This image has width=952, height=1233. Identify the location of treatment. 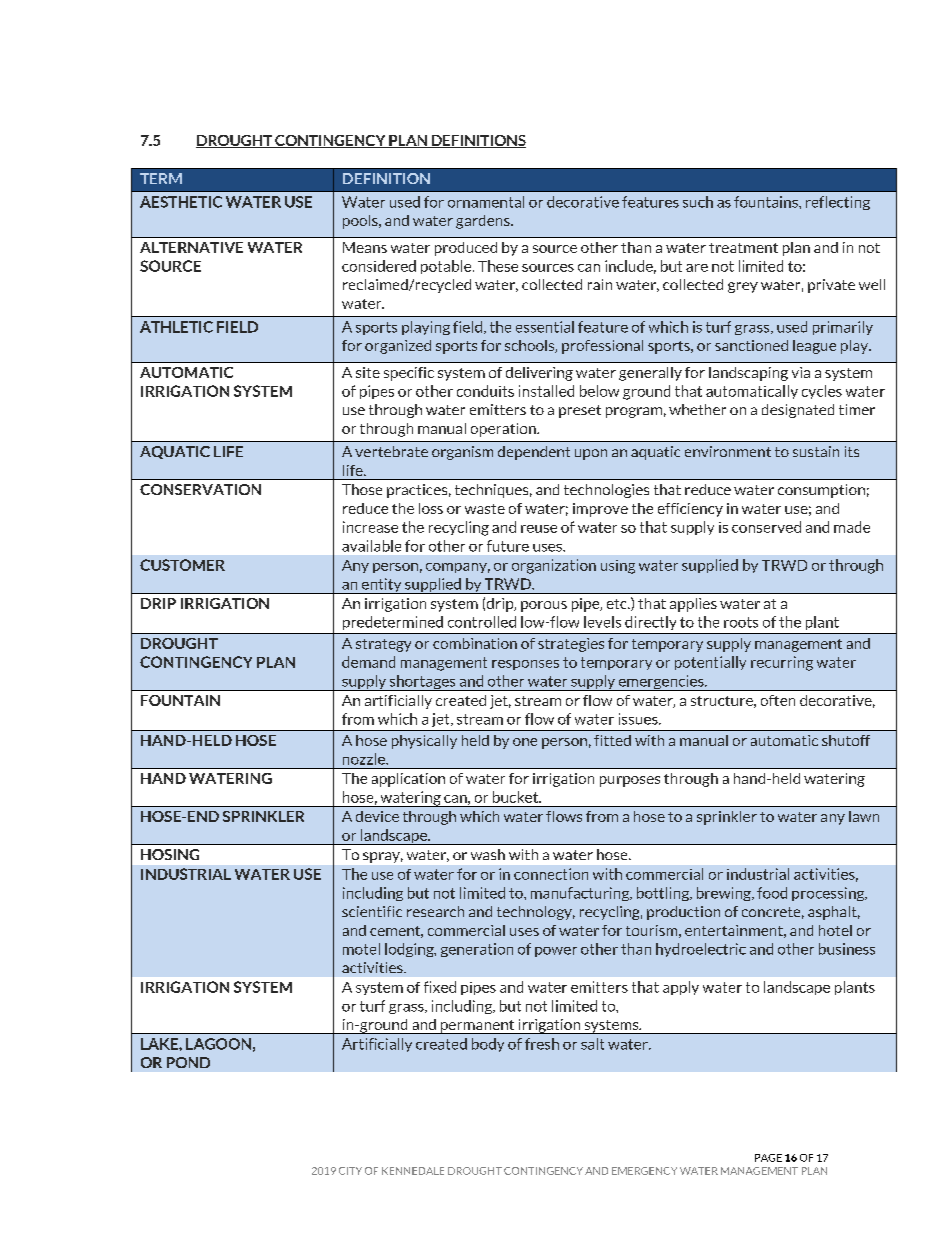
(743, 248).
